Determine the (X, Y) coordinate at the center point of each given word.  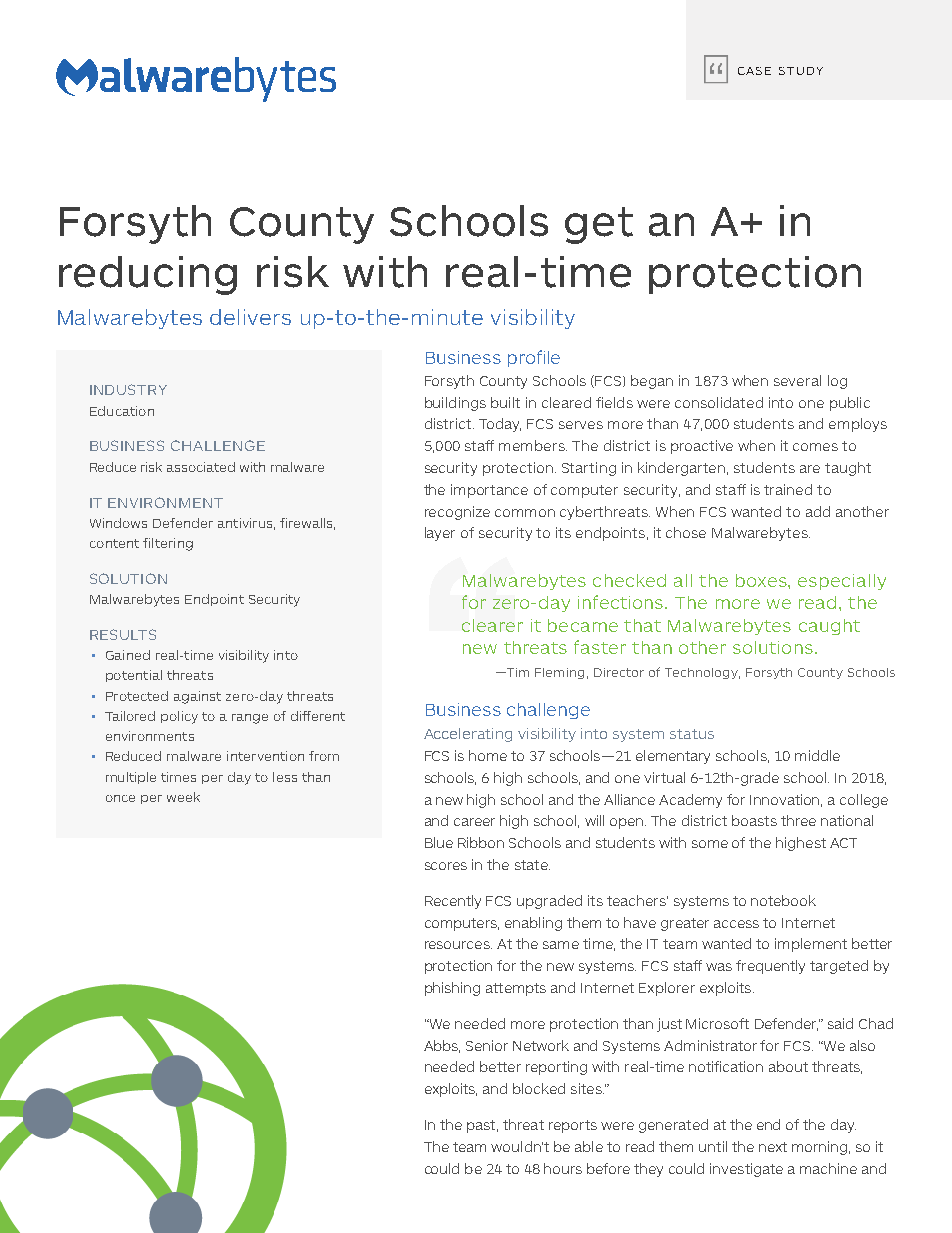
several (797, 380)
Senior (487, 1045)
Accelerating (468, 735)
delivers (250, 317)
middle (817, 755)
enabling (533, 924)
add (818, 511)
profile (534, 358)
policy (179, 717)
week (183, 797)
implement (811, 945)
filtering (168, 544)
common (525, 513)
